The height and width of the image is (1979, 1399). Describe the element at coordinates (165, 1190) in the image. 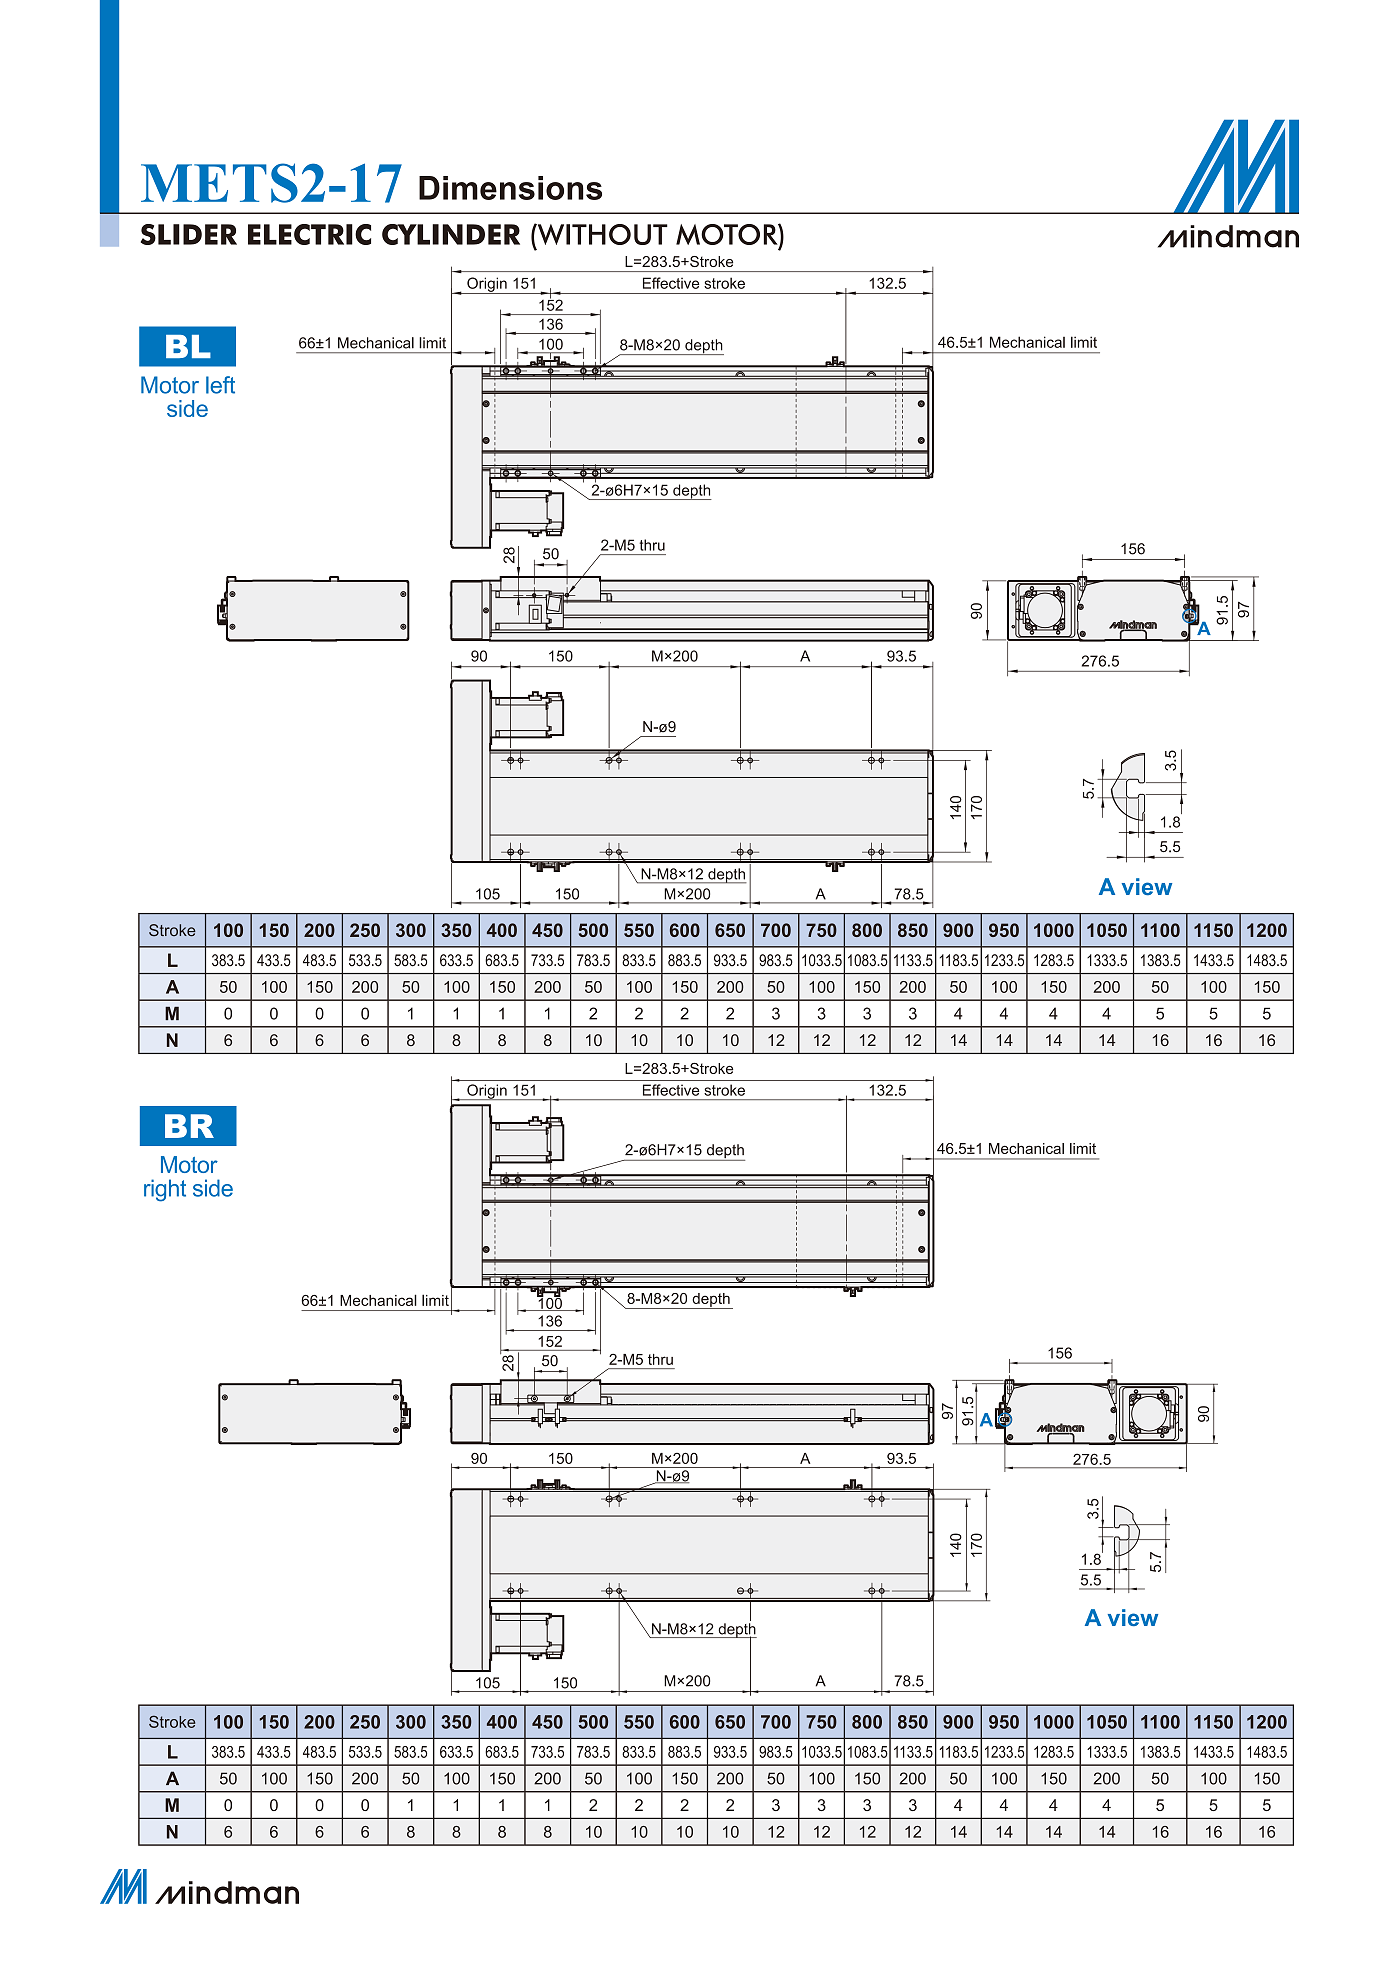

I see `right` at that location.
